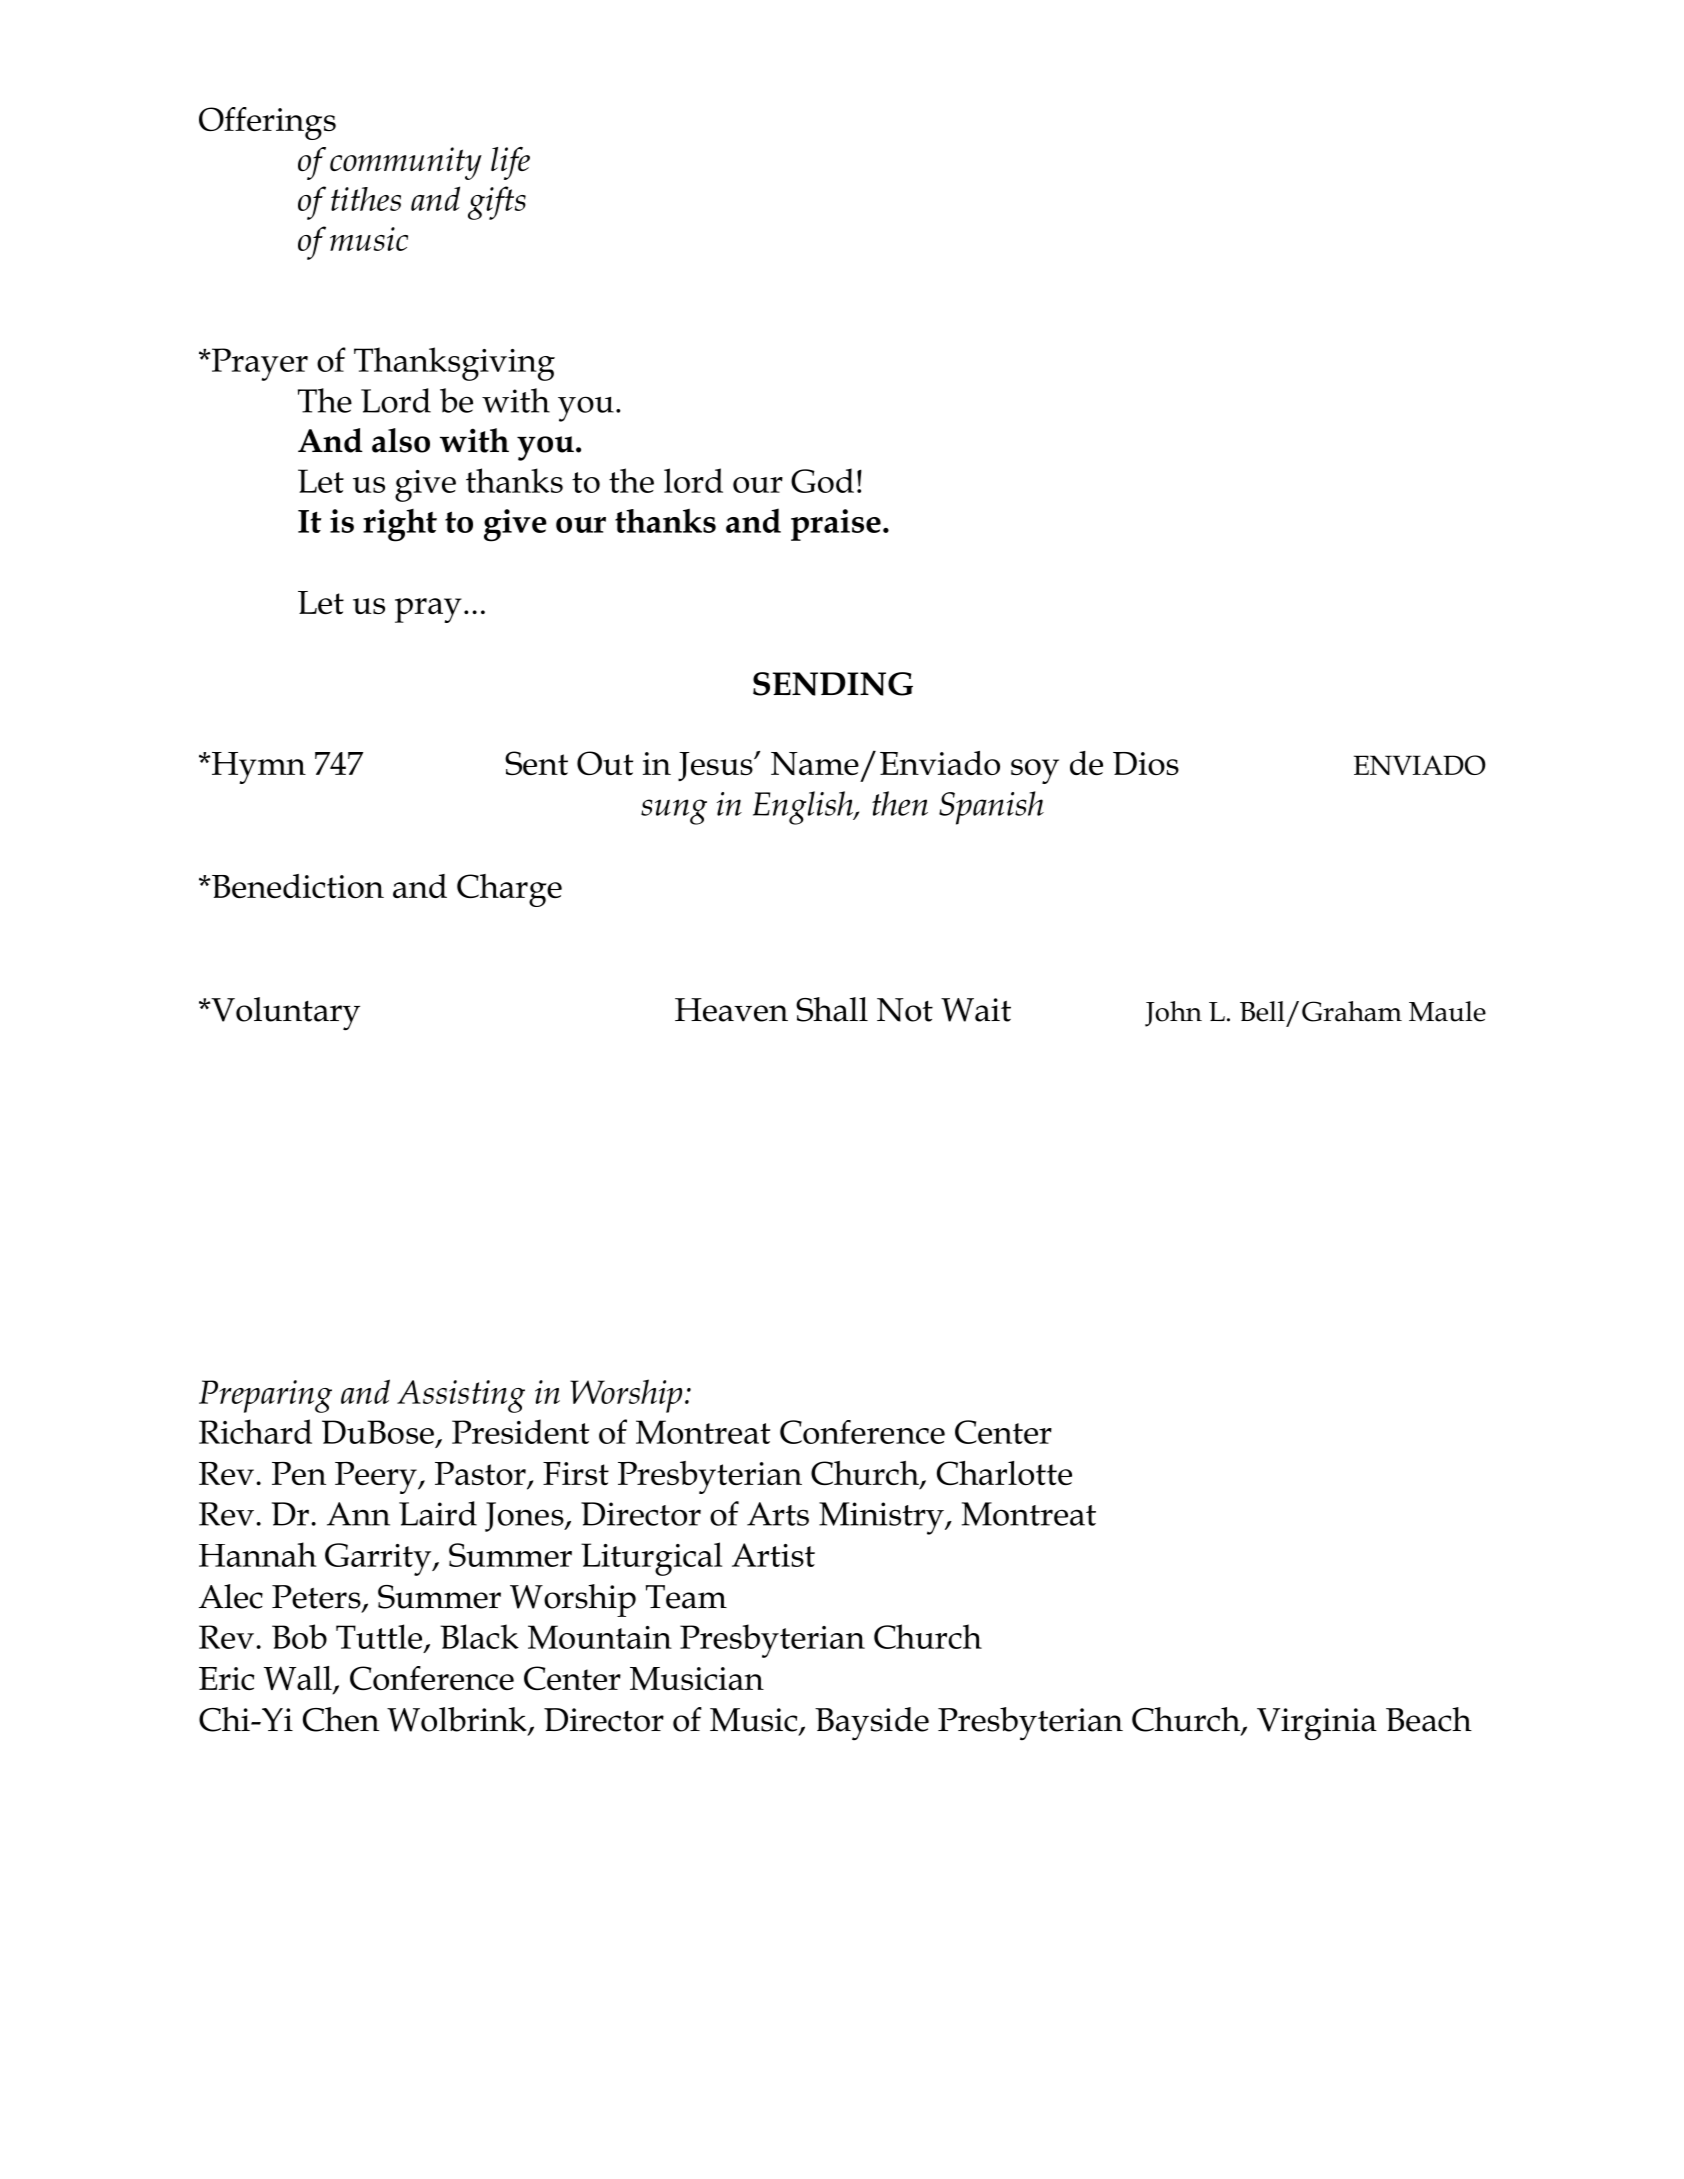 Image resolution: width=1684 pixels, height=2179 pixels. What do you see at coordinates (380, 1637) in the screenshot?
I see `Tuttle` at bounding box center [380, 1637].
